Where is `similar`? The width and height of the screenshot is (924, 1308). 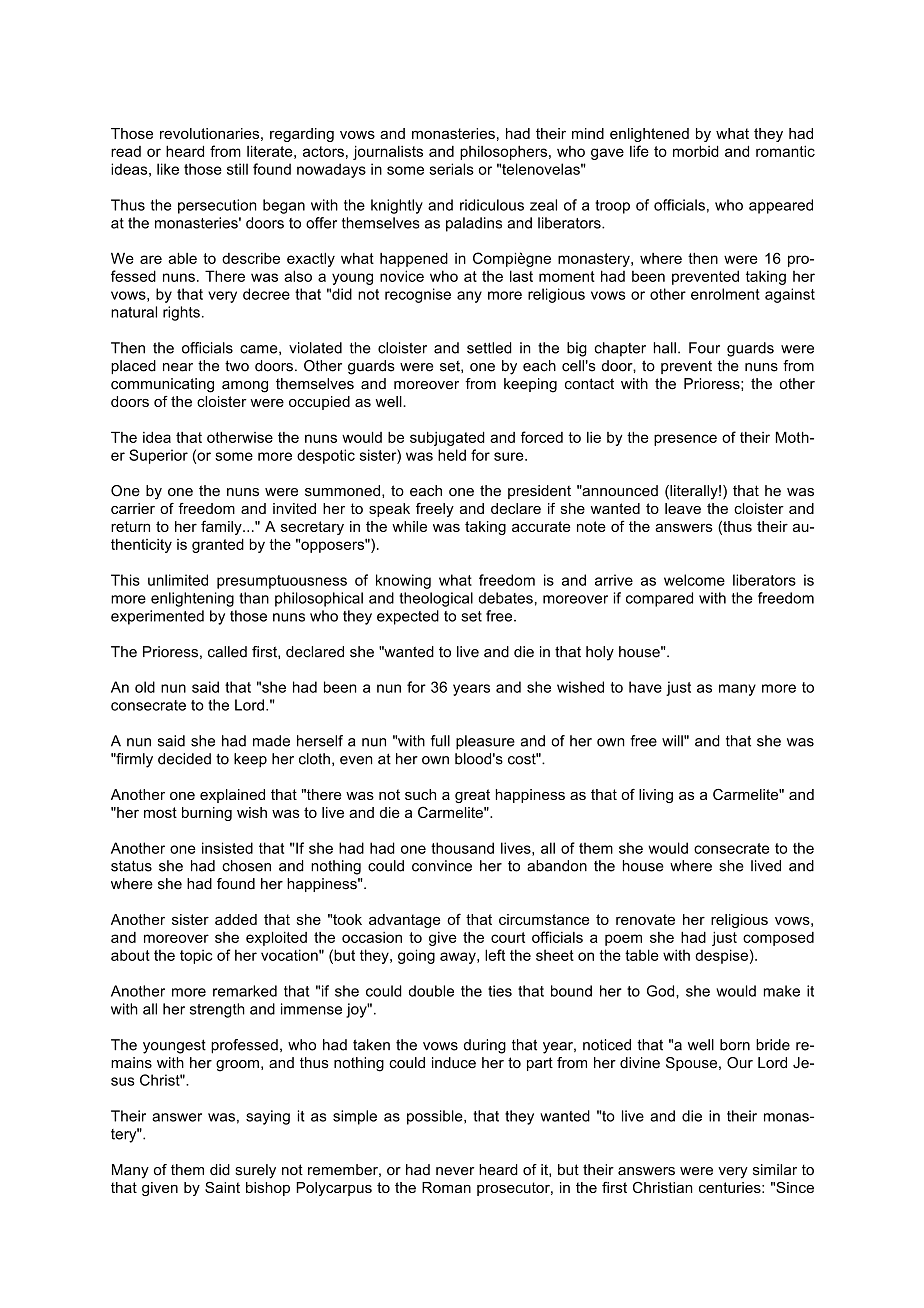 similar is located at coordinates (775, 1170).
